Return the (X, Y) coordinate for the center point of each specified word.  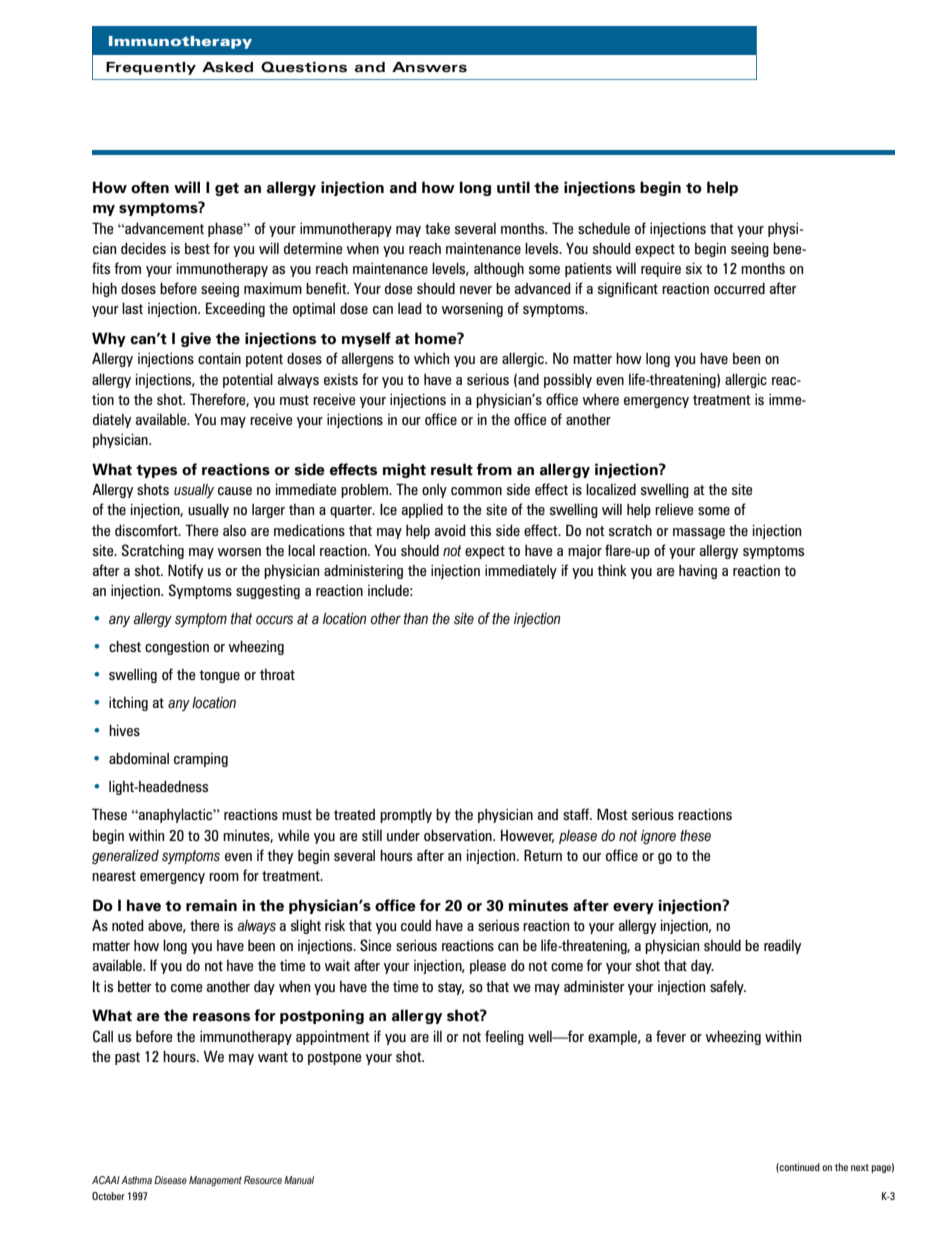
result (452, 469)
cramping (201, 760)
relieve (674, 509)
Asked (227, 67)
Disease (170, 1180)
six (694, 268)
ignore (658, 837)
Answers (429, 67)
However (527, 836)
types (156, 471)
